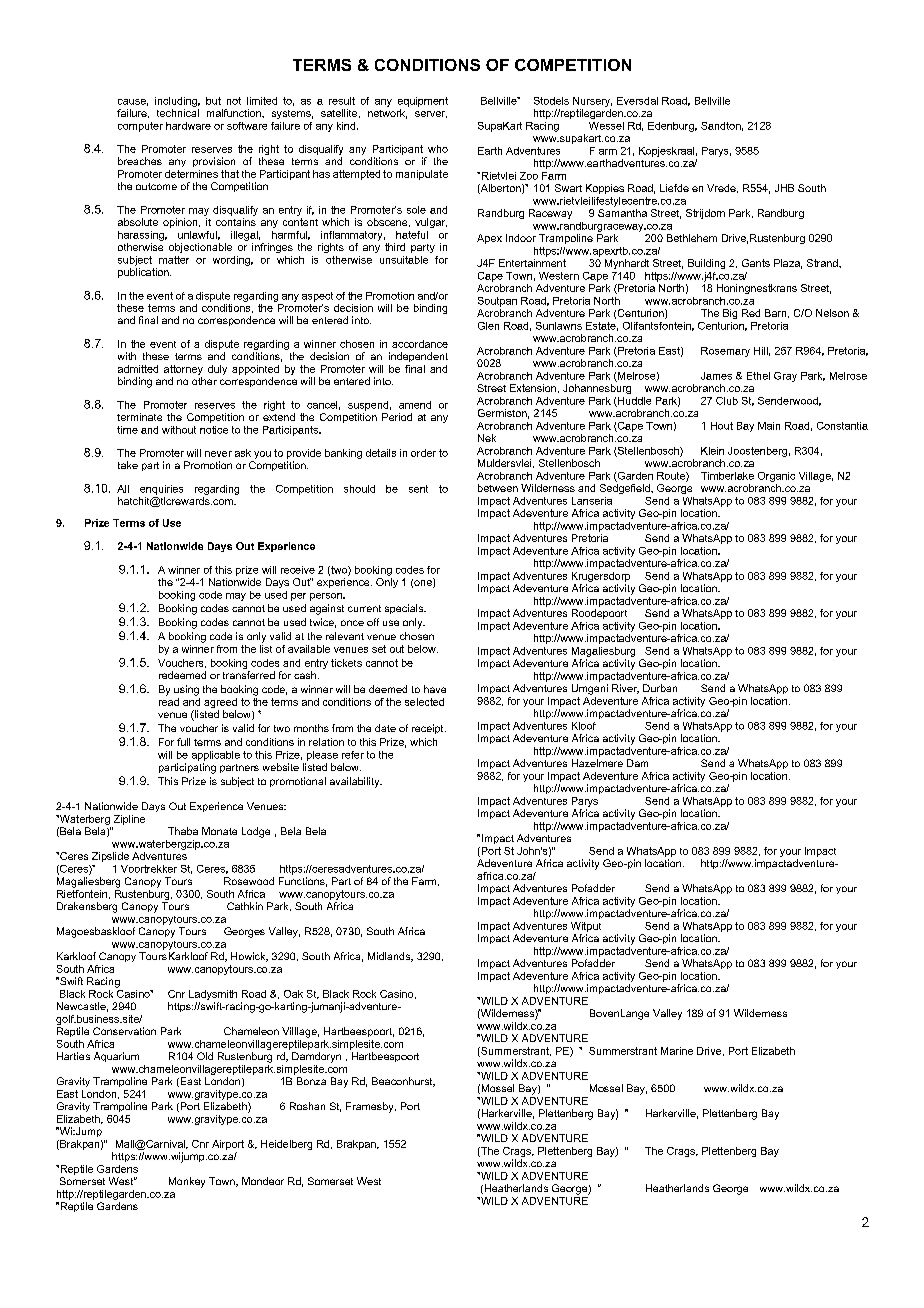  What do you see at coordinates (293, 994) in the screenshot?
I see `Oak` at bounding box center [293, 994].
